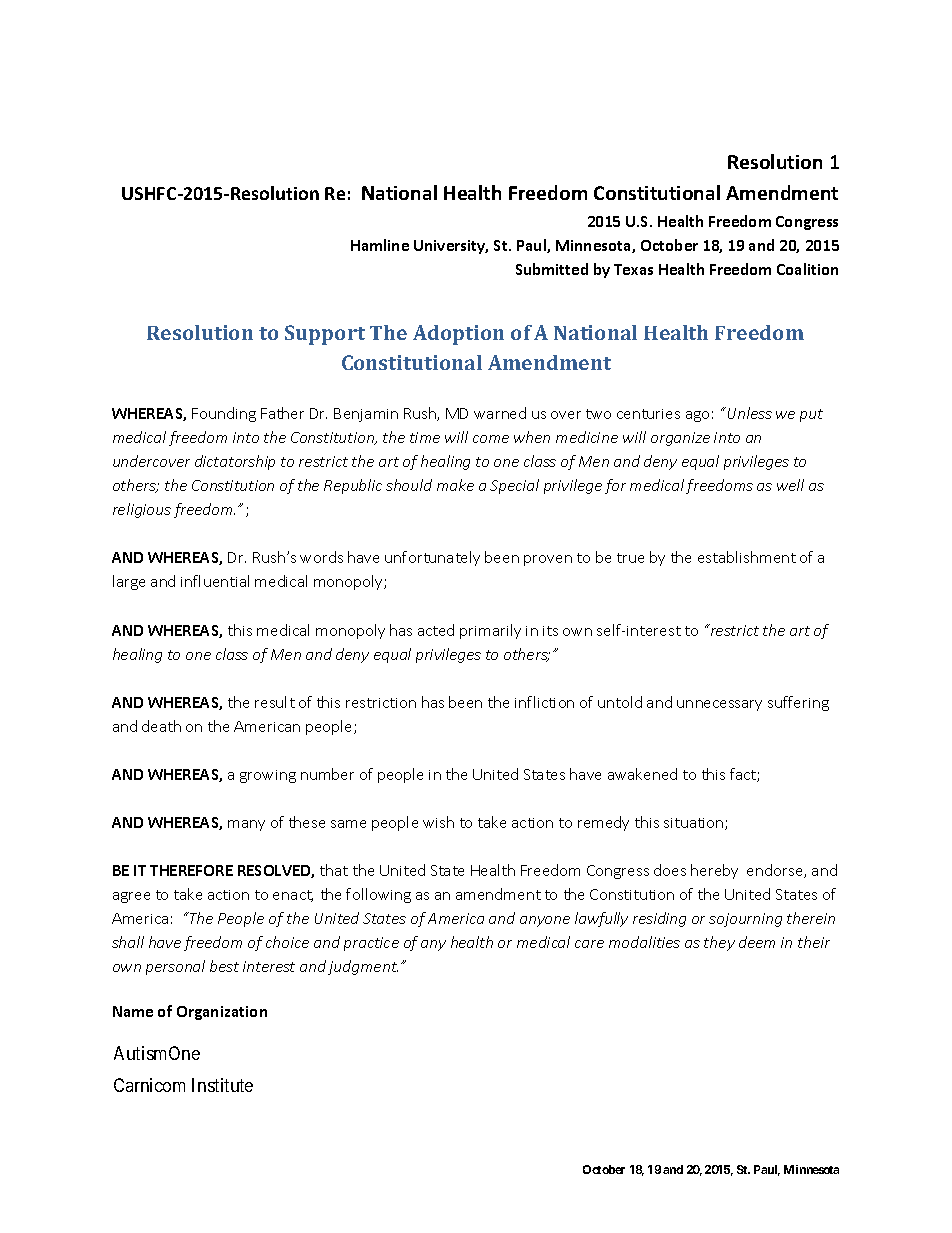  What do you see at coordinates (325, 335) in the document?
I see `Support` at bounding box center [325, 335].
